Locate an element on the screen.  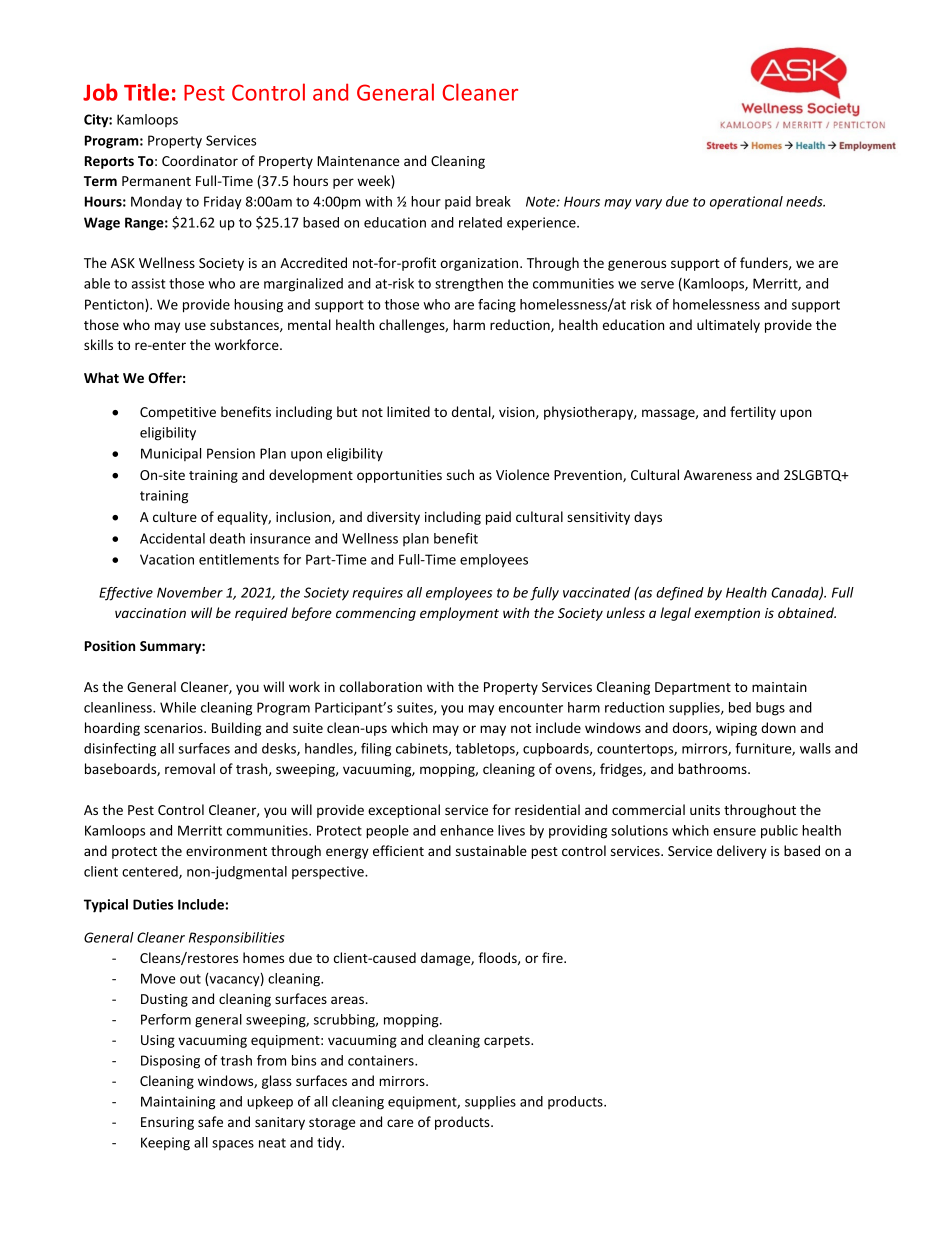
operational is located at coordinates (746, 202).
